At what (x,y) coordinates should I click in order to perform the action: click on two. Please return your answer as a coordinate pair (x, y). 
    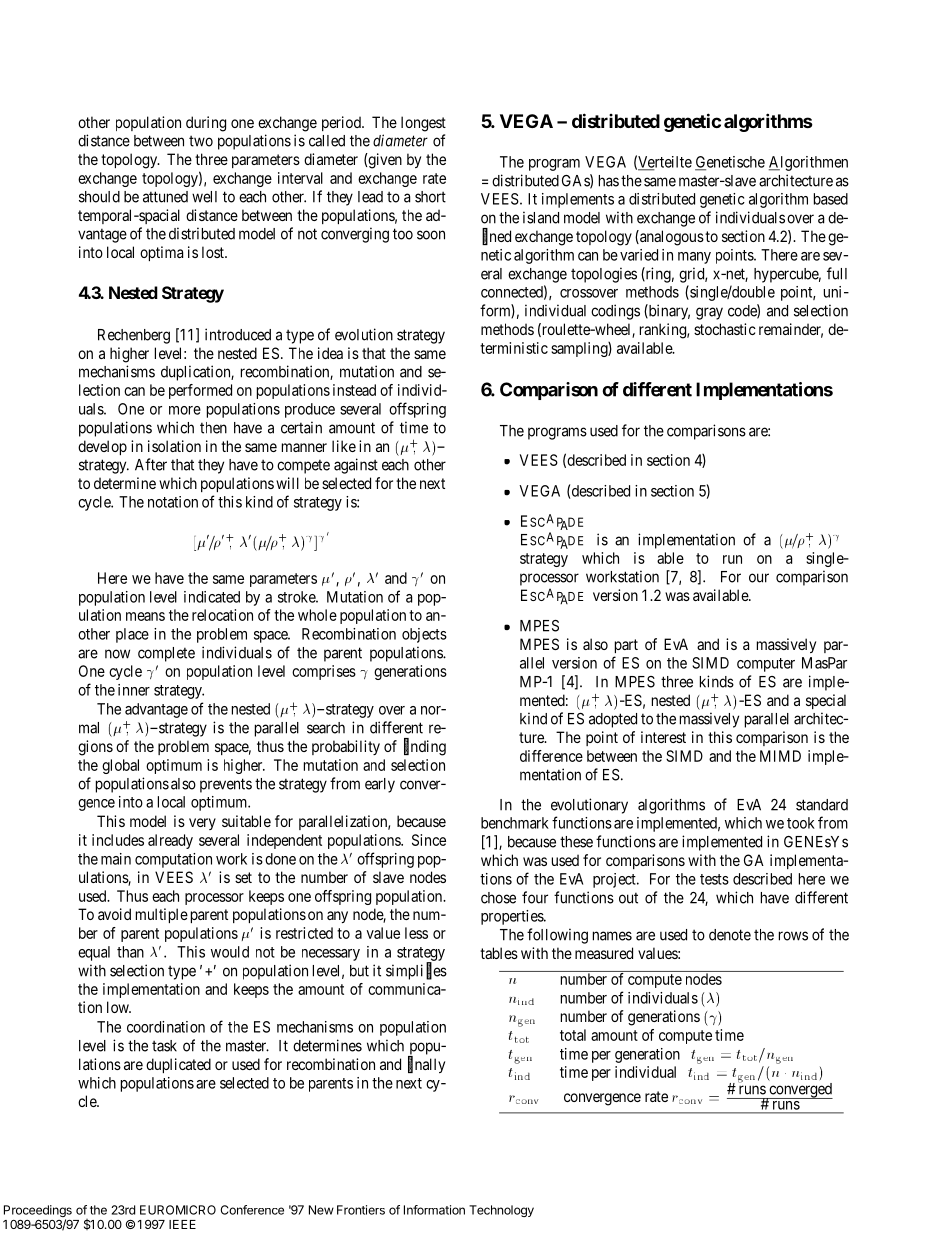
    Looking at the image, I should click on (201, 141).
